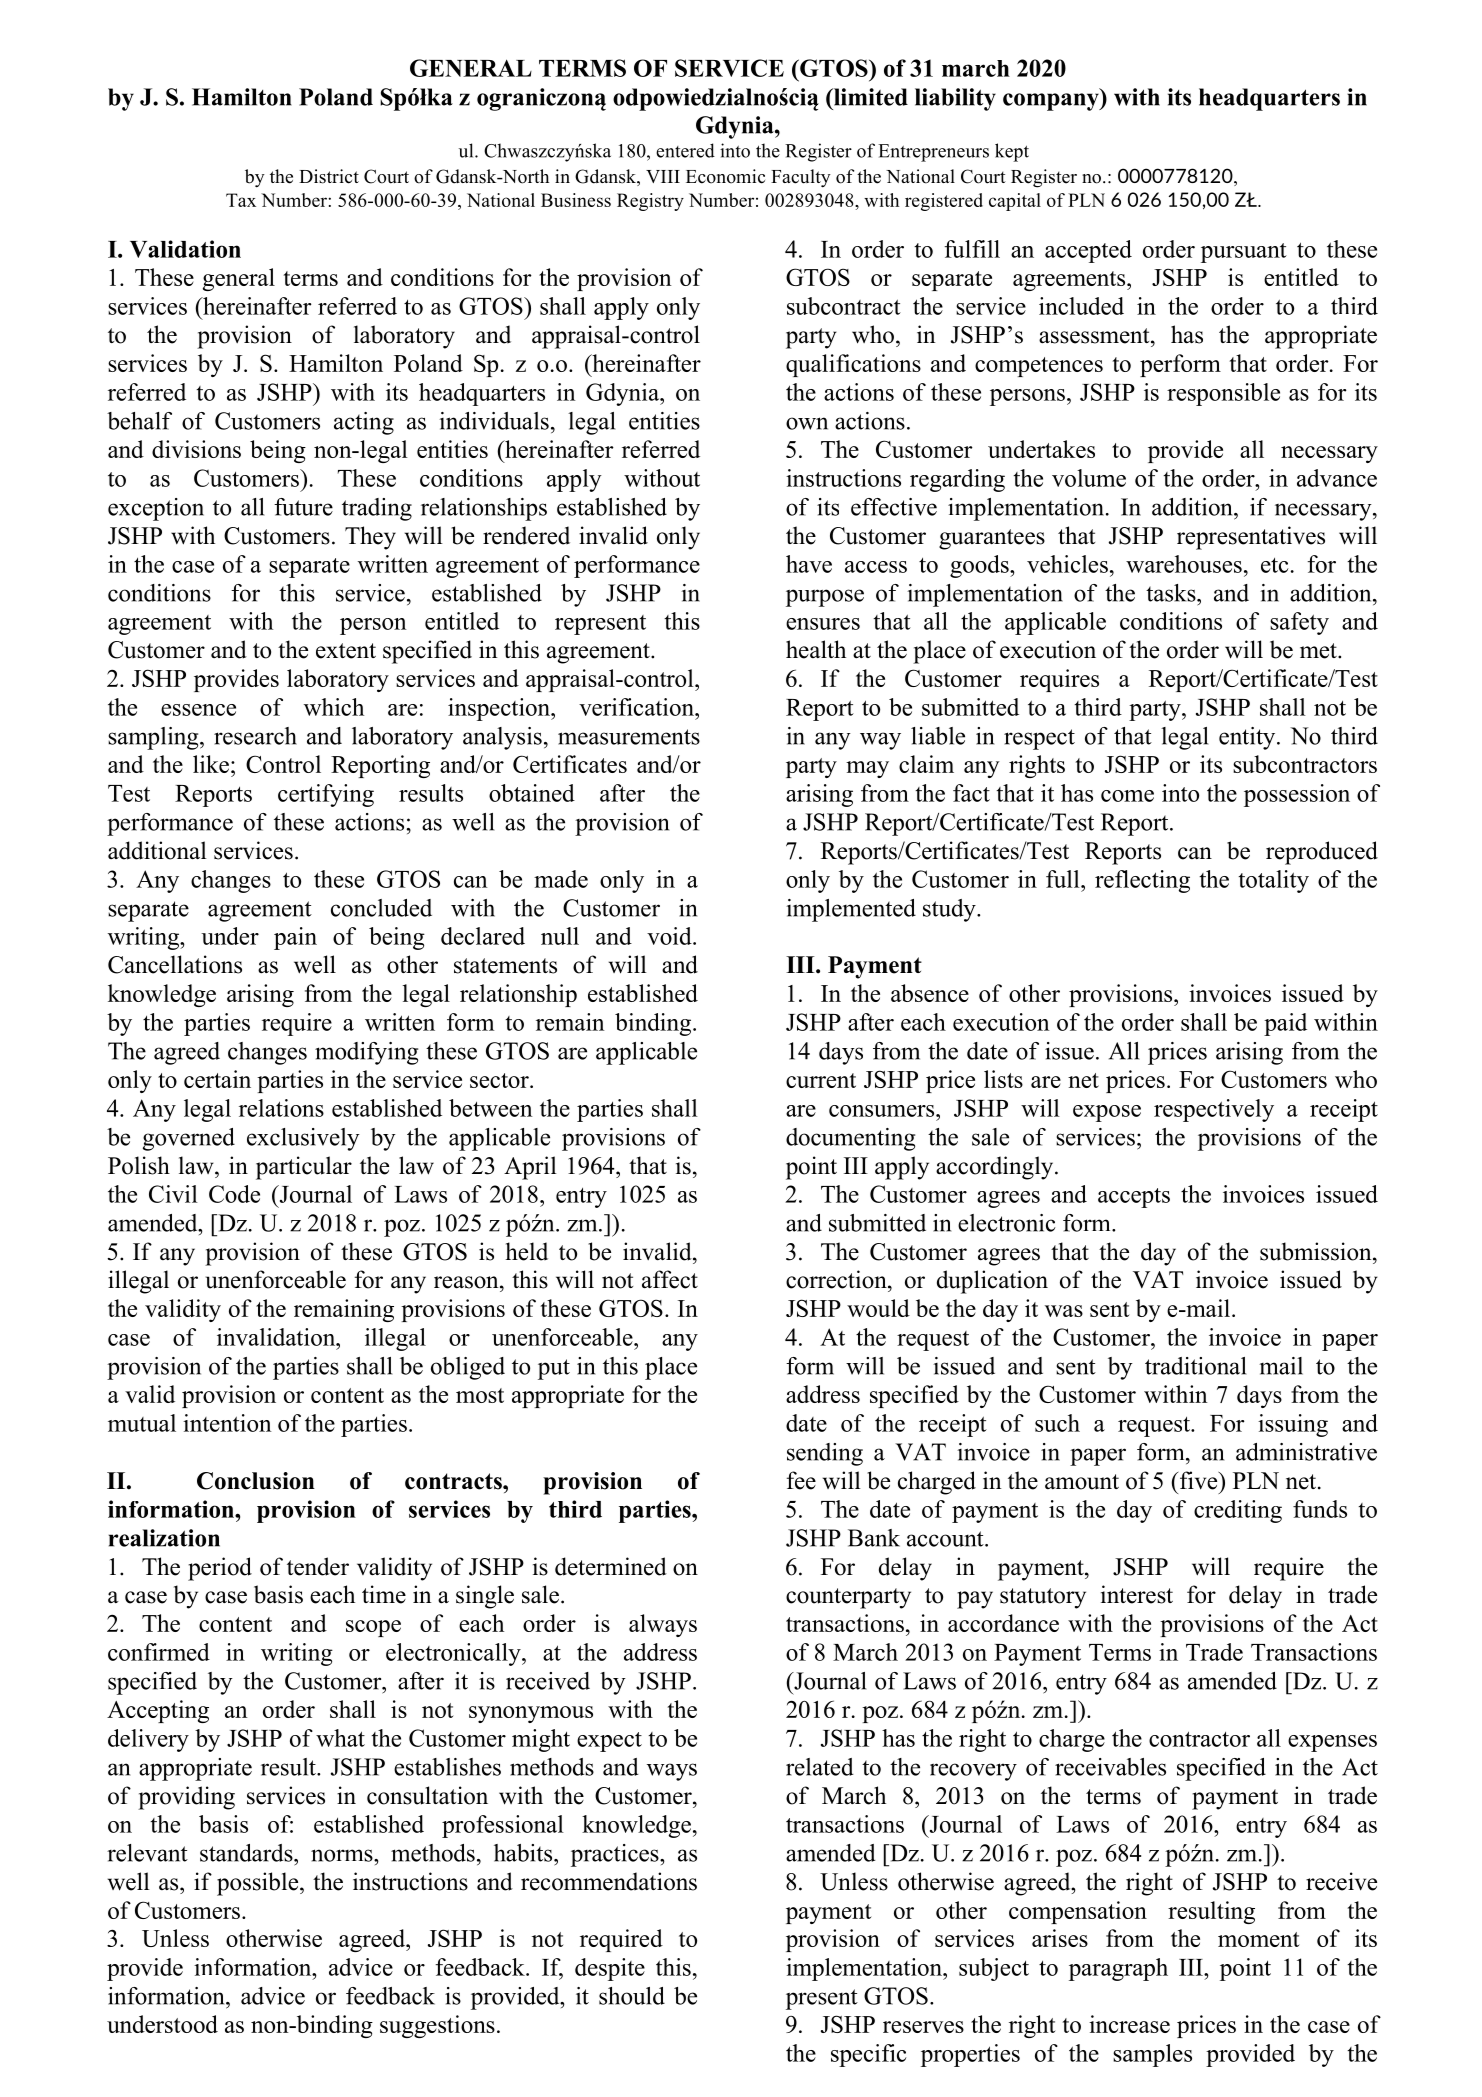  What do you see at coordinates (1248, 738) in the screenshot?
I see `entity` at bounding box center [1248, 738].
